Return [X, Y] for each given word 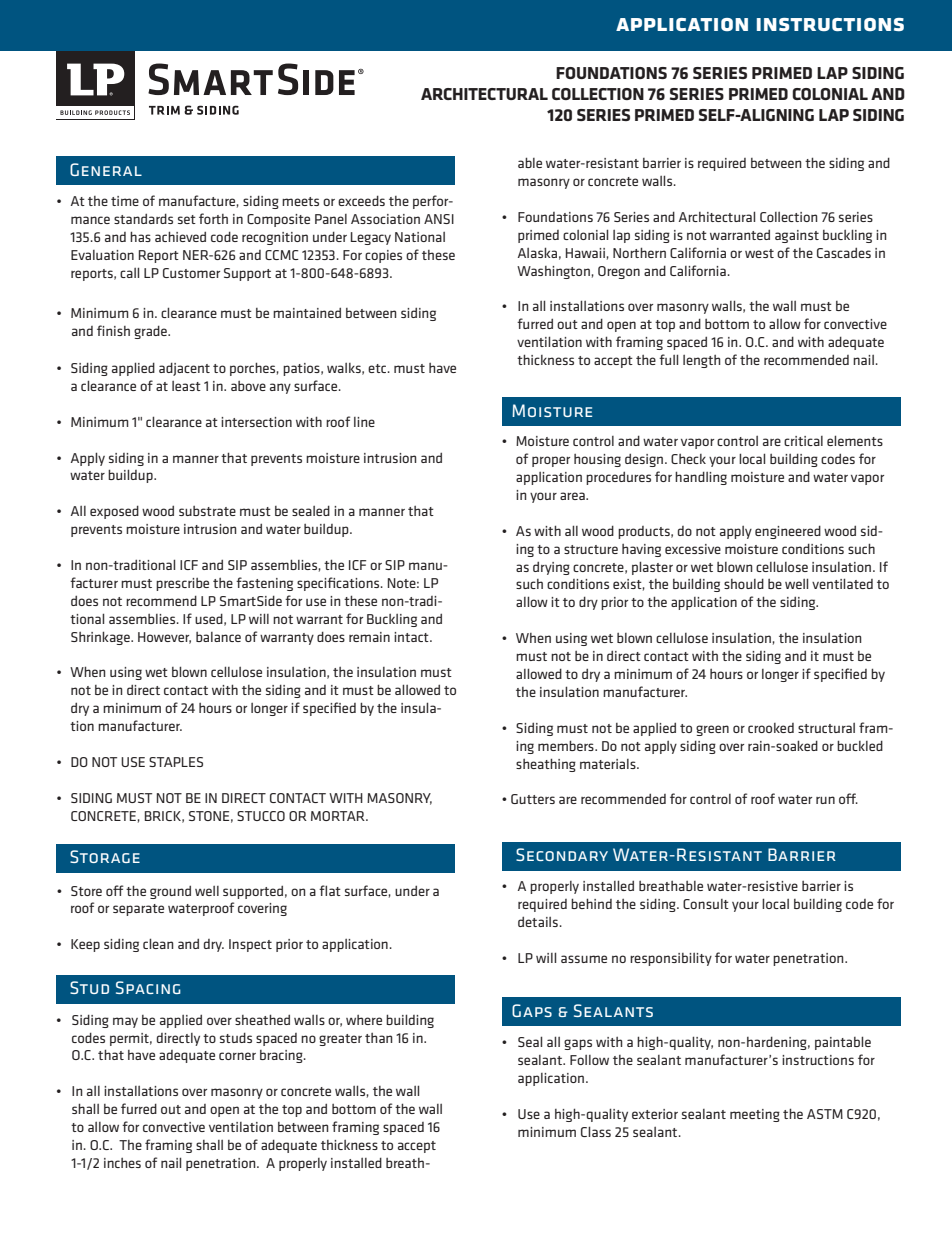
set [187, 219]
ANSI [439, 219]
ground [170, 892]
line [364, 422]
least [186, 386]
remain [369, 637]
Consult [706, 904]
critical [803, 441]
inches [122, 1163]
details [538, 921]
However [164, 638]
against [797, 236]
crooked [771, 728]
